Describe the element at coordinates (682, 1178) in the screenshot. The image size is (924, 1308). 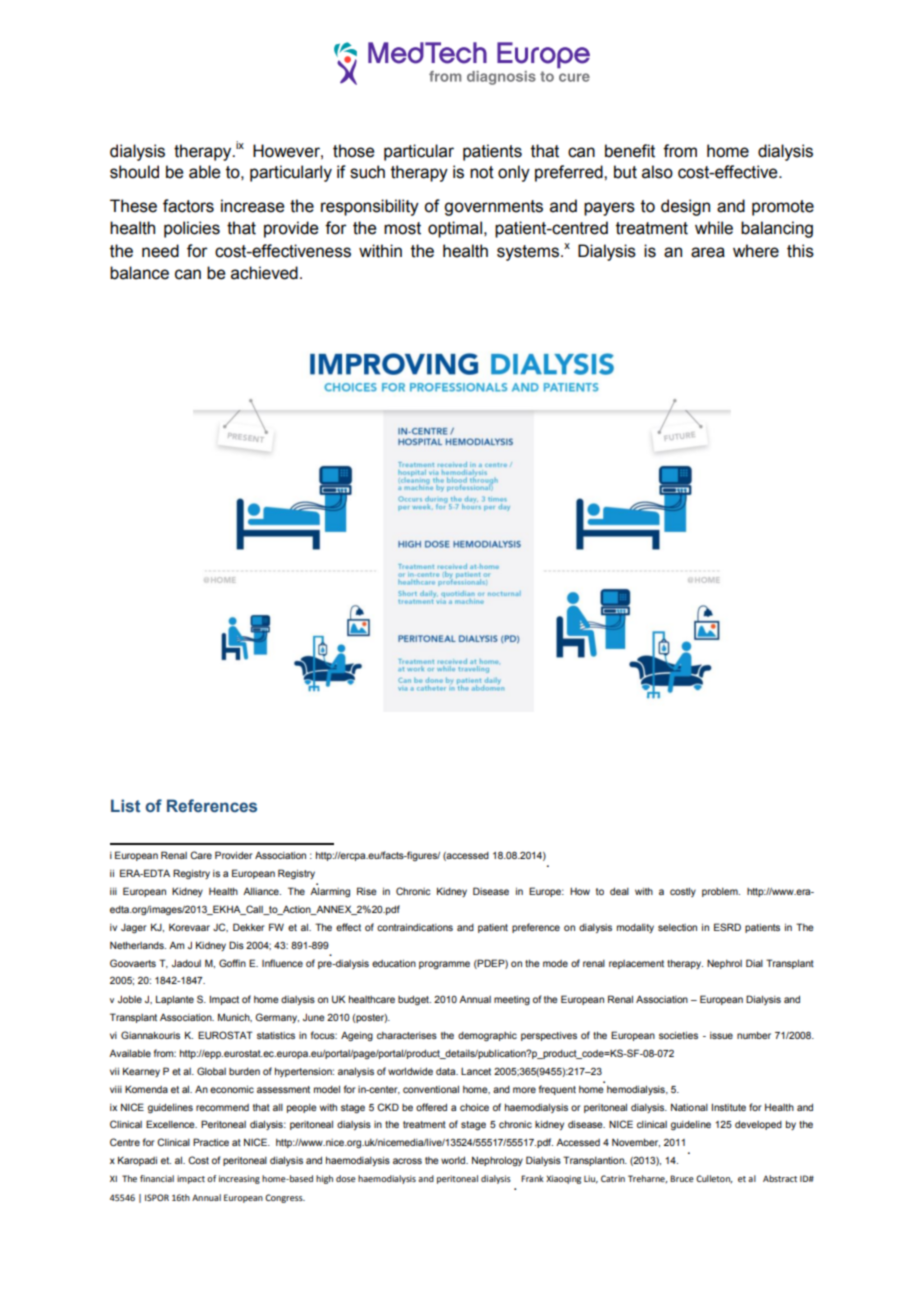
I see `Bruce` at that location.
